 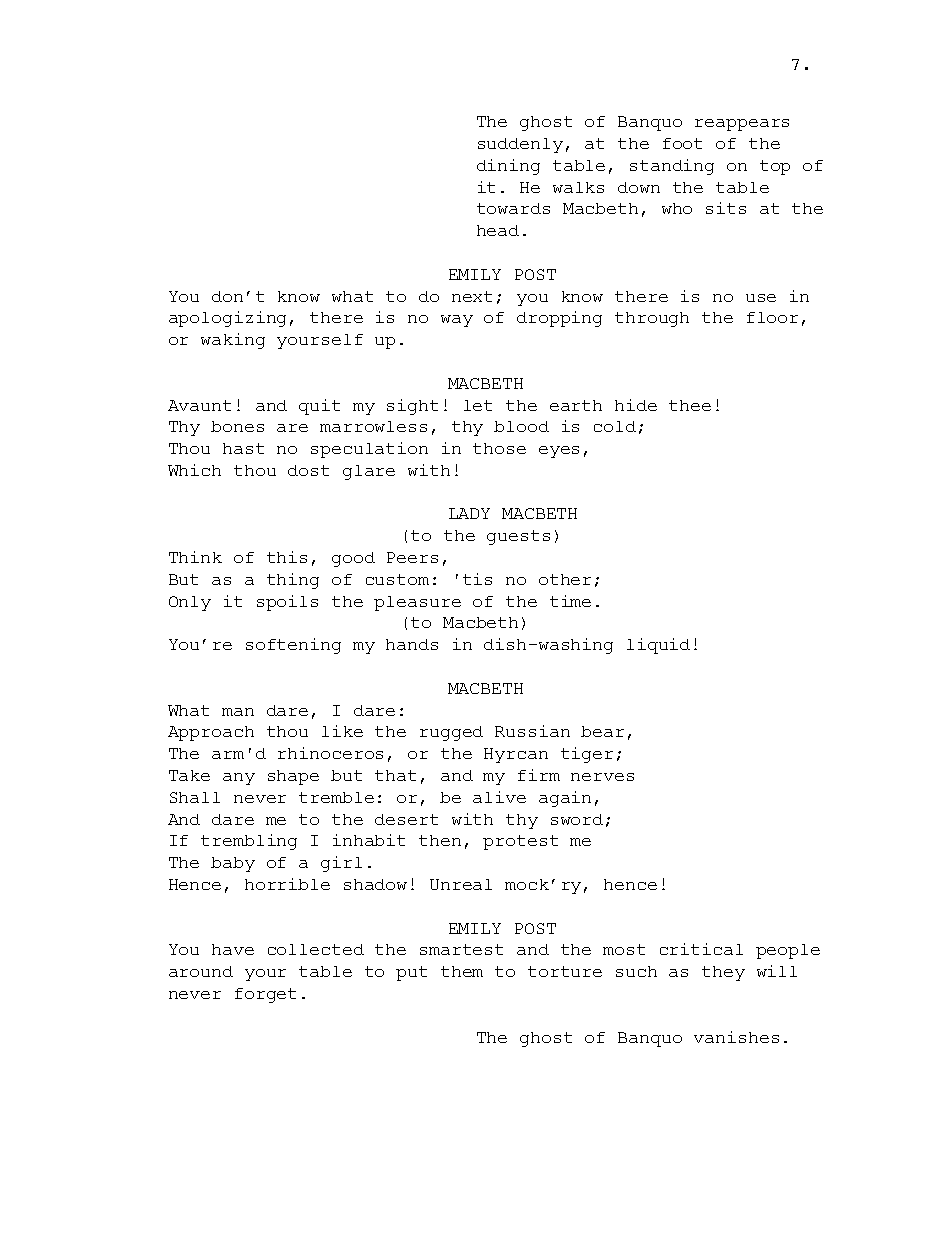 I want to click on forget, so click(x=265, y=995).
